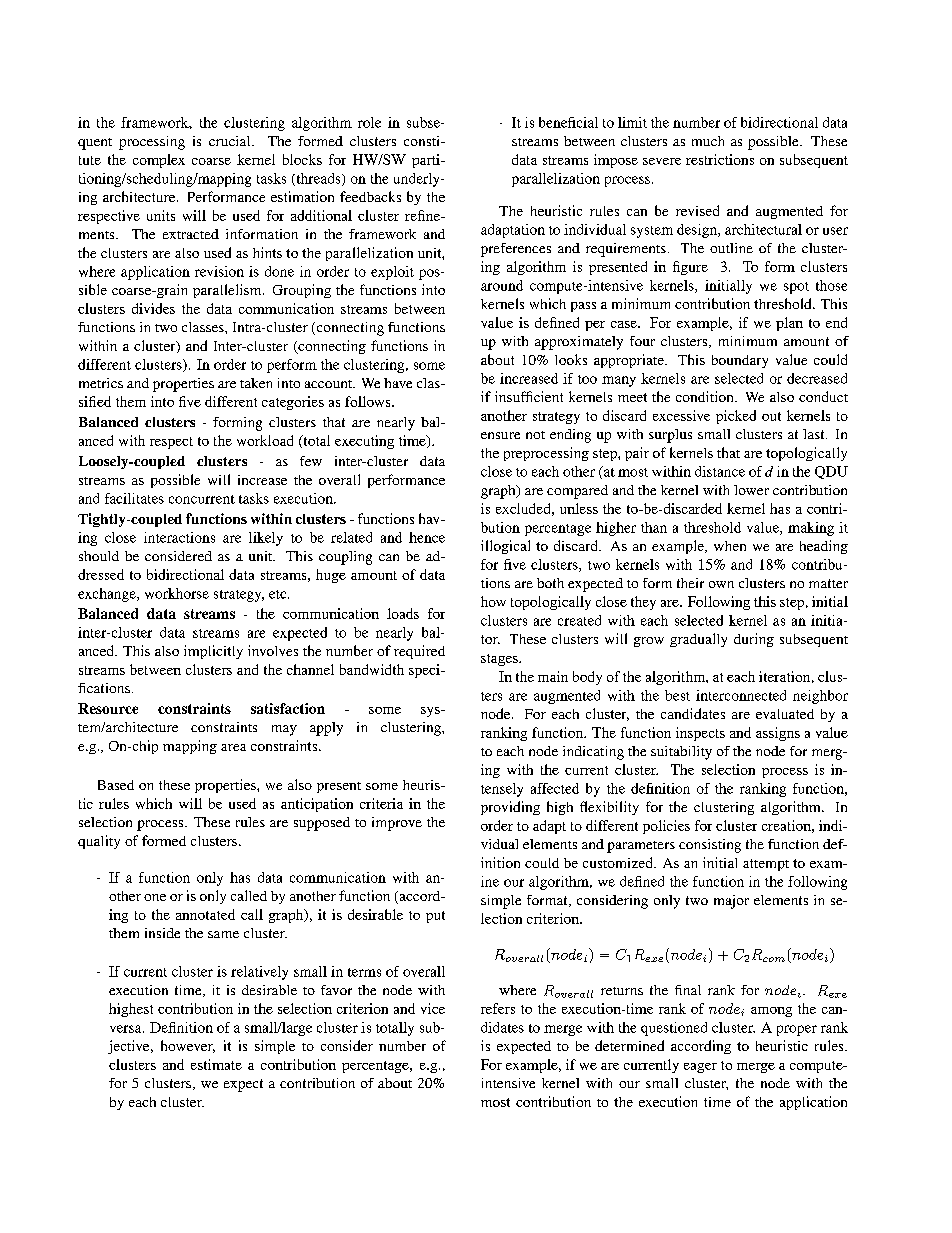 This page has height=1233, width=952. Describe the element at coordinates (721, 584) in the page. I see `own` at that location.
